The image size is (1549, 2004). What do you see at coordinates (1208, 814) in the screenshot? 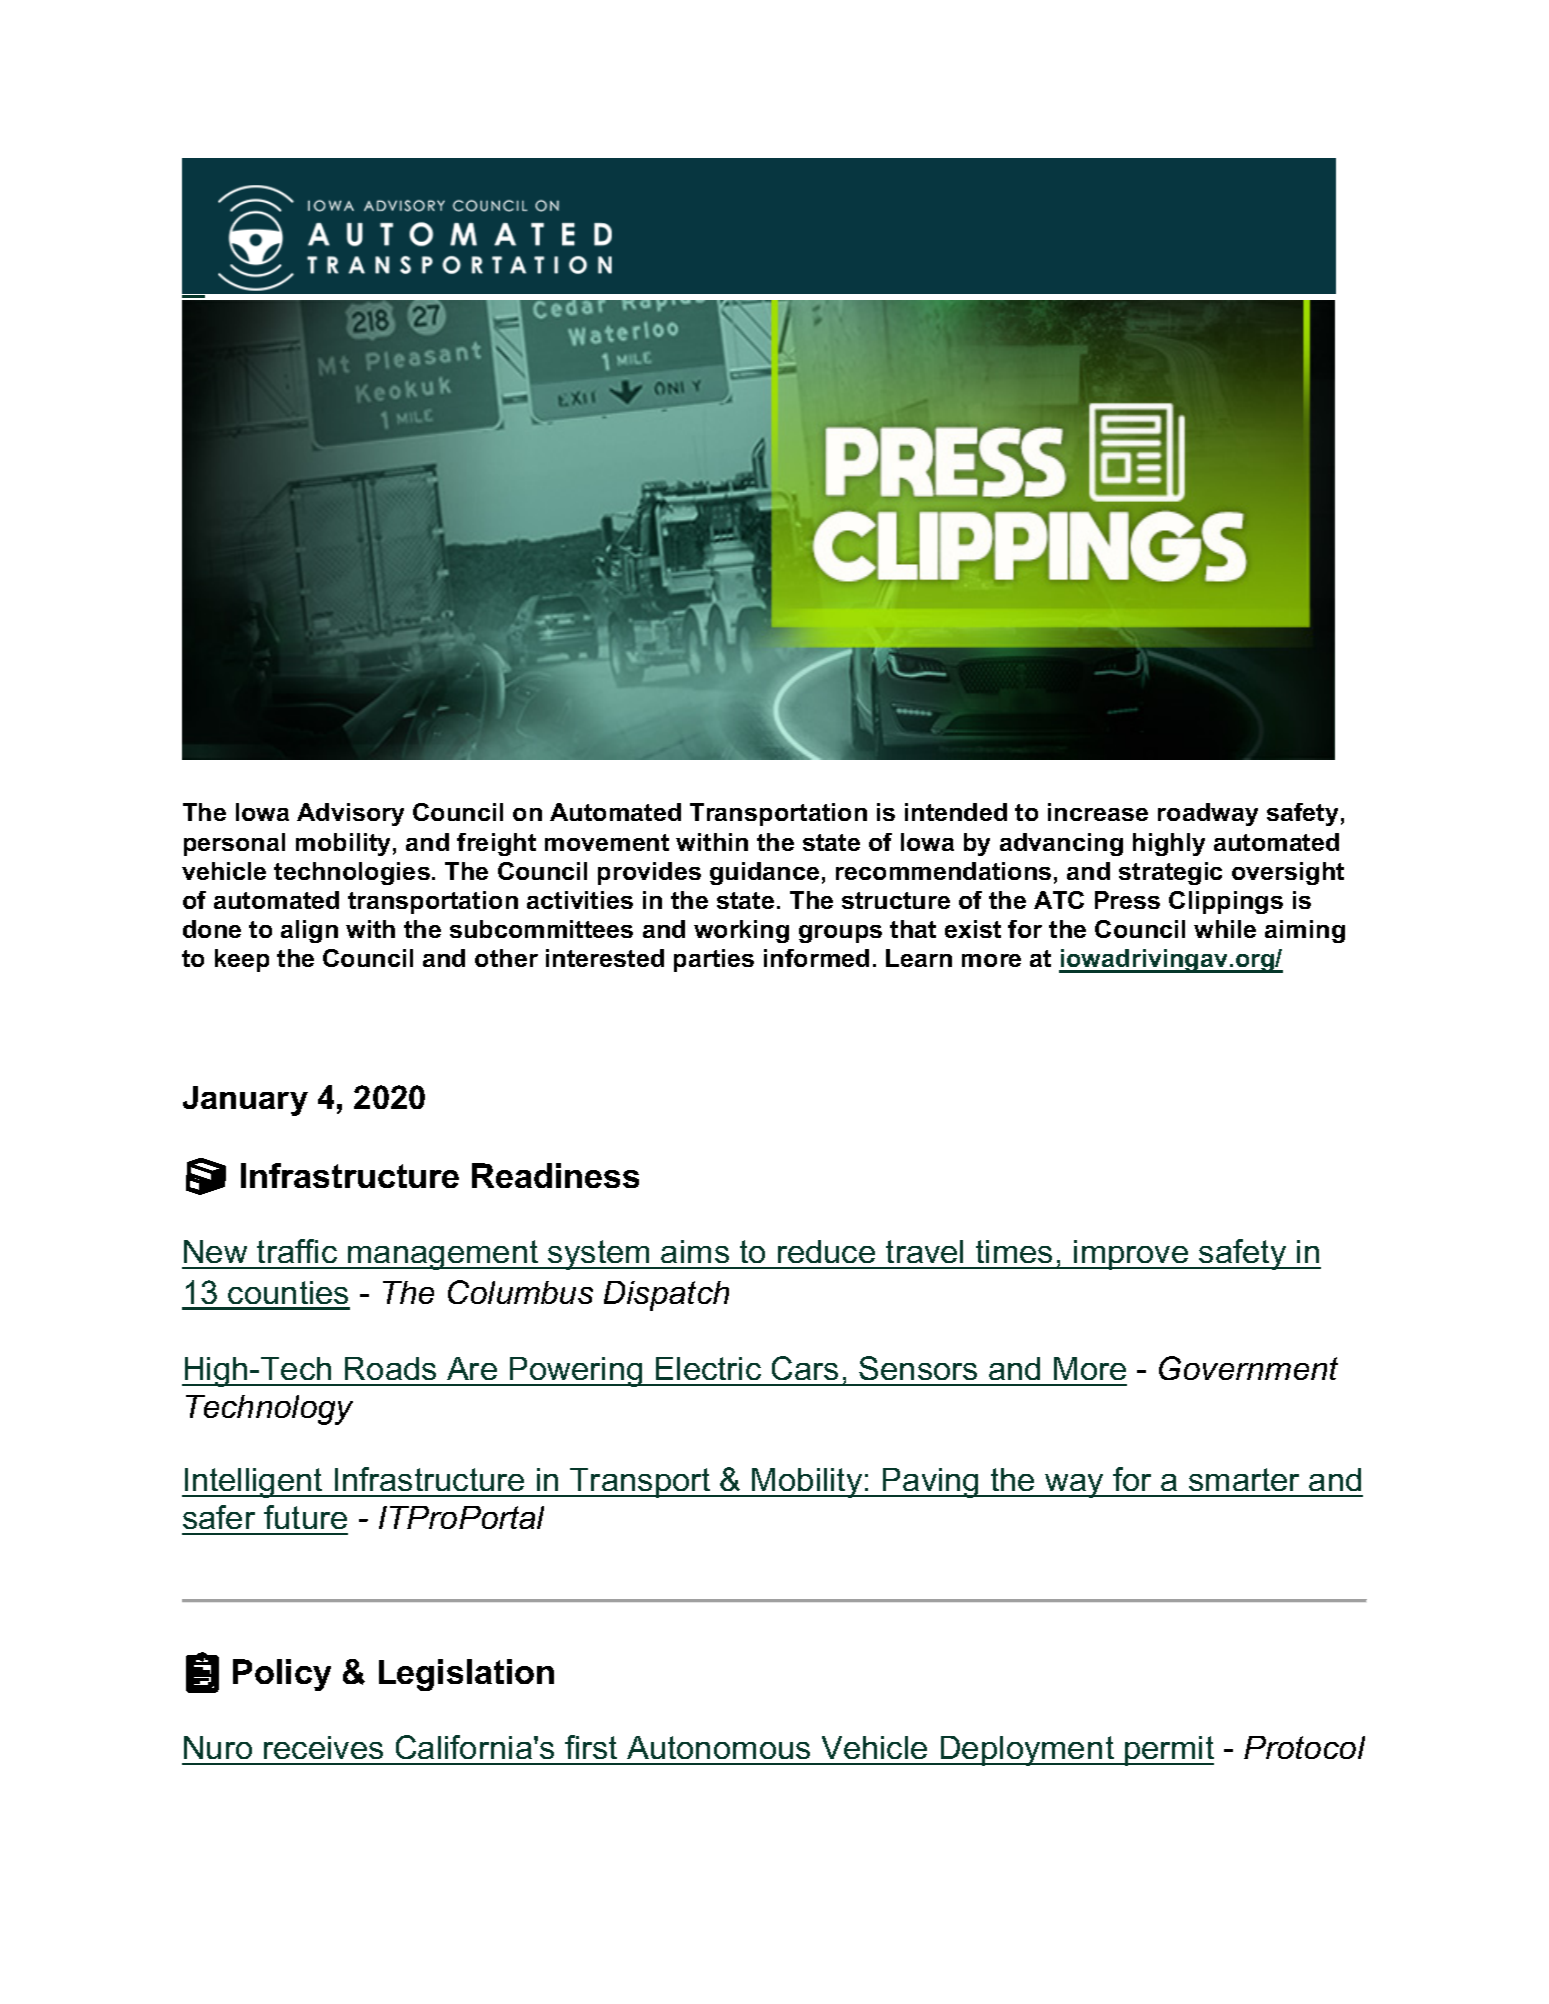
I see `roadway` at bounding box center [1208, 814].
